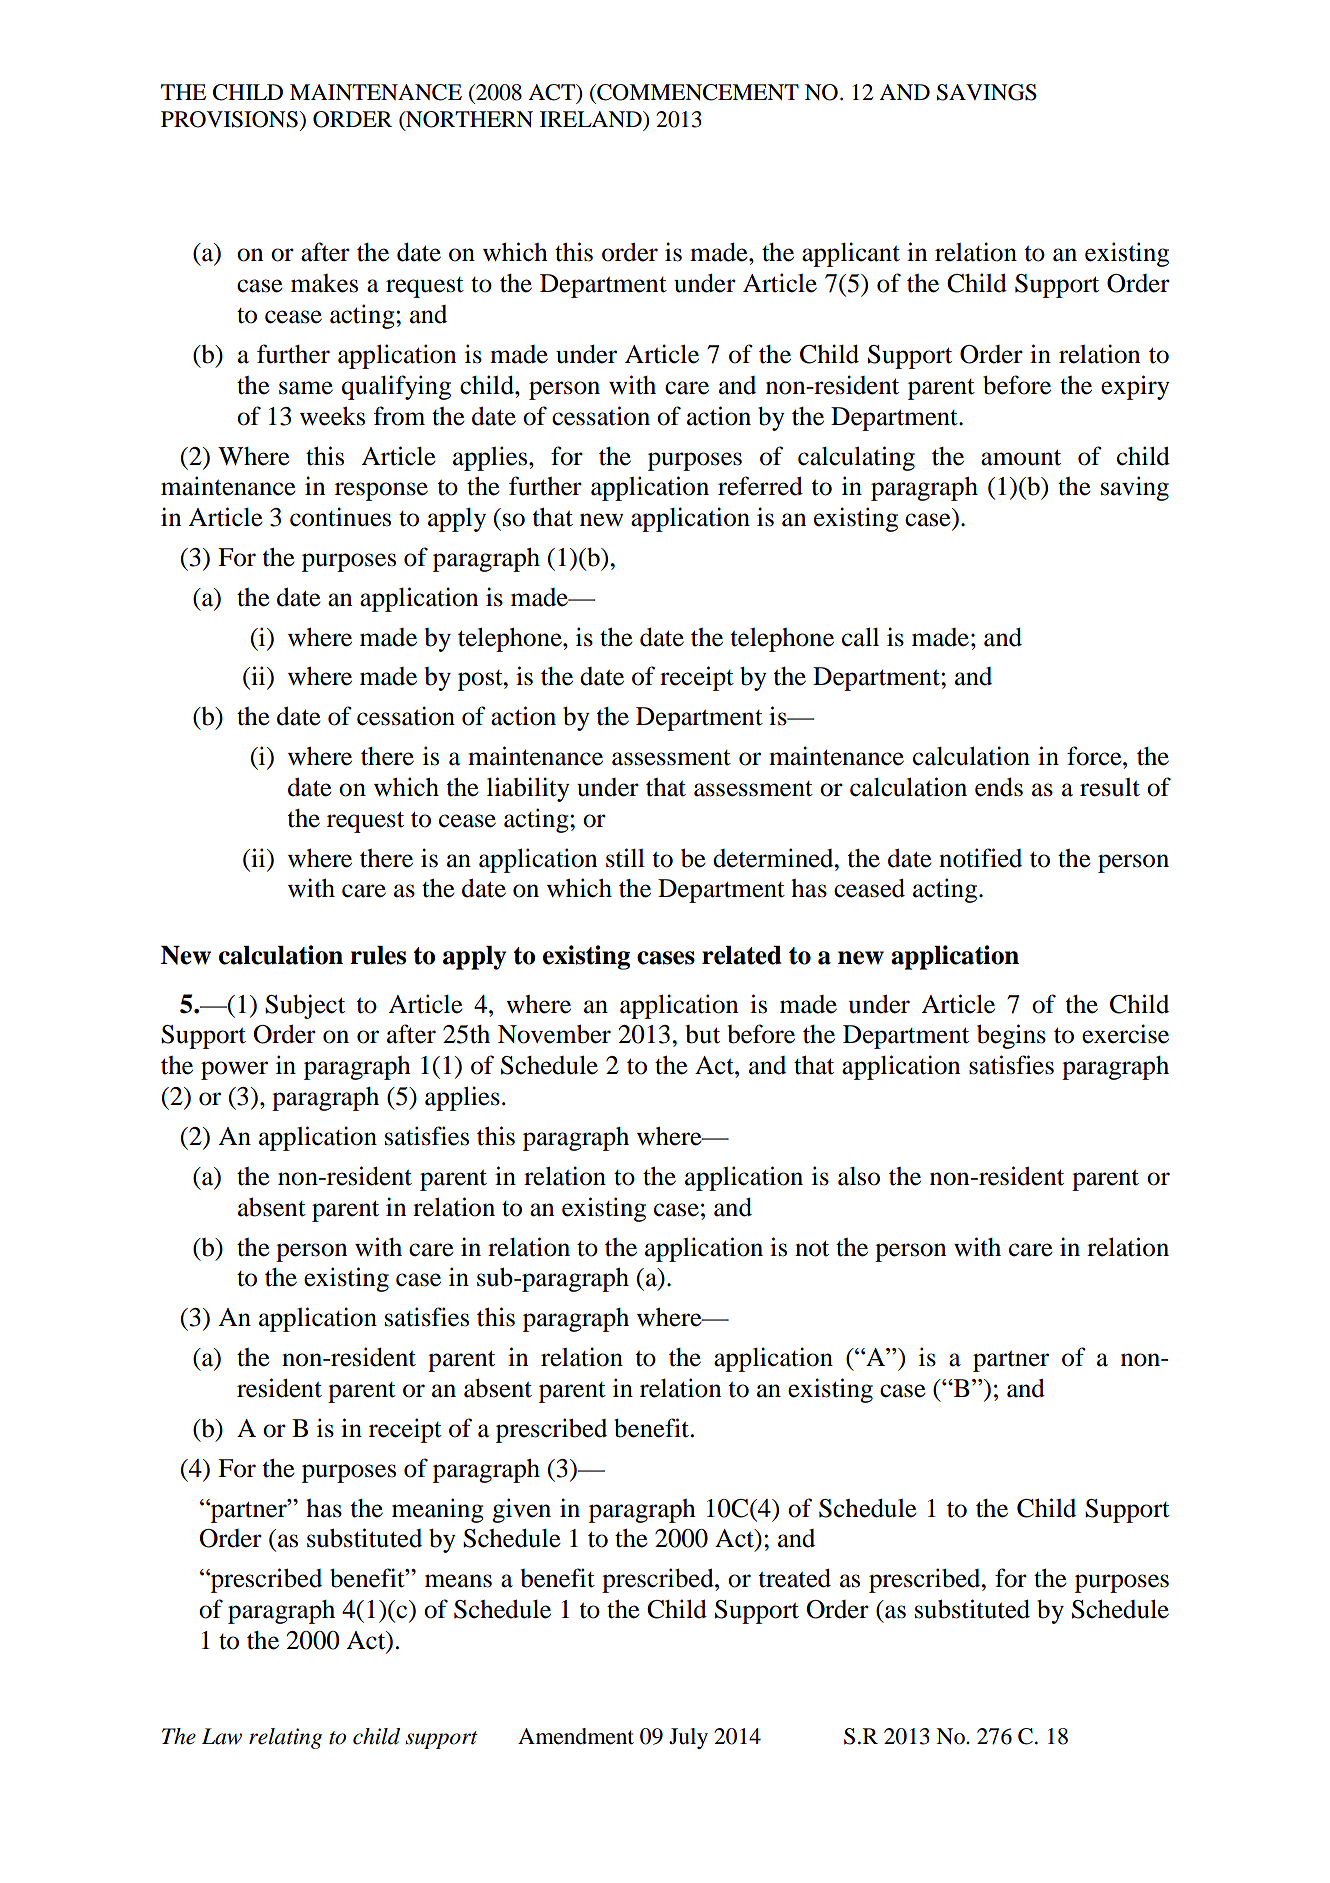 The width and height of the screenshot is (1330, 1883). Describe the element at coordinates (851, 254) in the screenshot. I see `applicant` at that location.
